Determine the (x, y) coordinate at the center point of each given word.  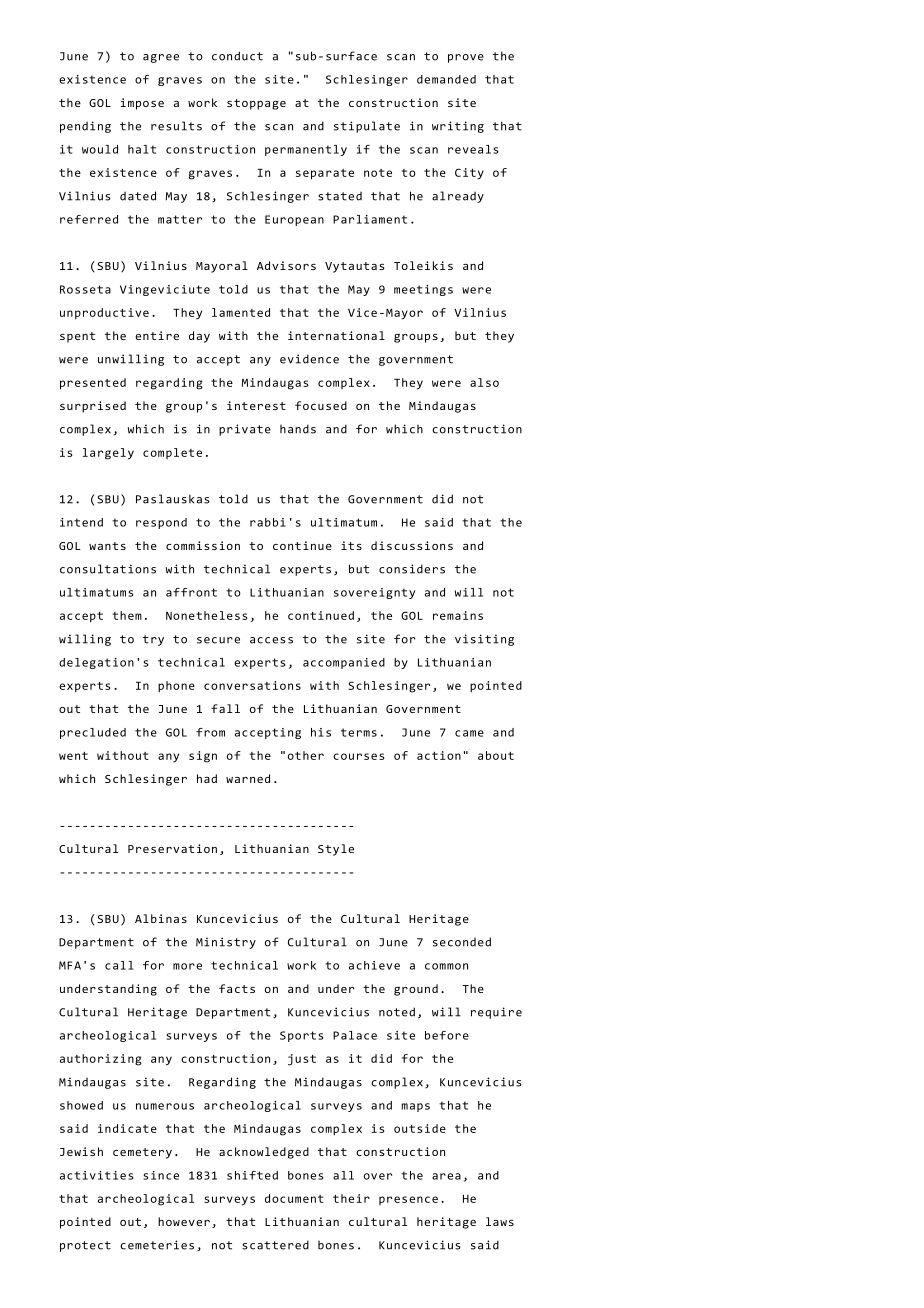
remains (458, 615)
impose (142, 104)
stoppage (256, 104)
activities (97, 1175)
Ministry (226, 943)
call (119, 965)
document (294, 1198)
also (484, 382)
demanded (446, 79)
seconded (462, 942)
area (446, 1176)
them (127, 615)
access (271, 640)
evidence (309, 359)
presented (93, 384)
